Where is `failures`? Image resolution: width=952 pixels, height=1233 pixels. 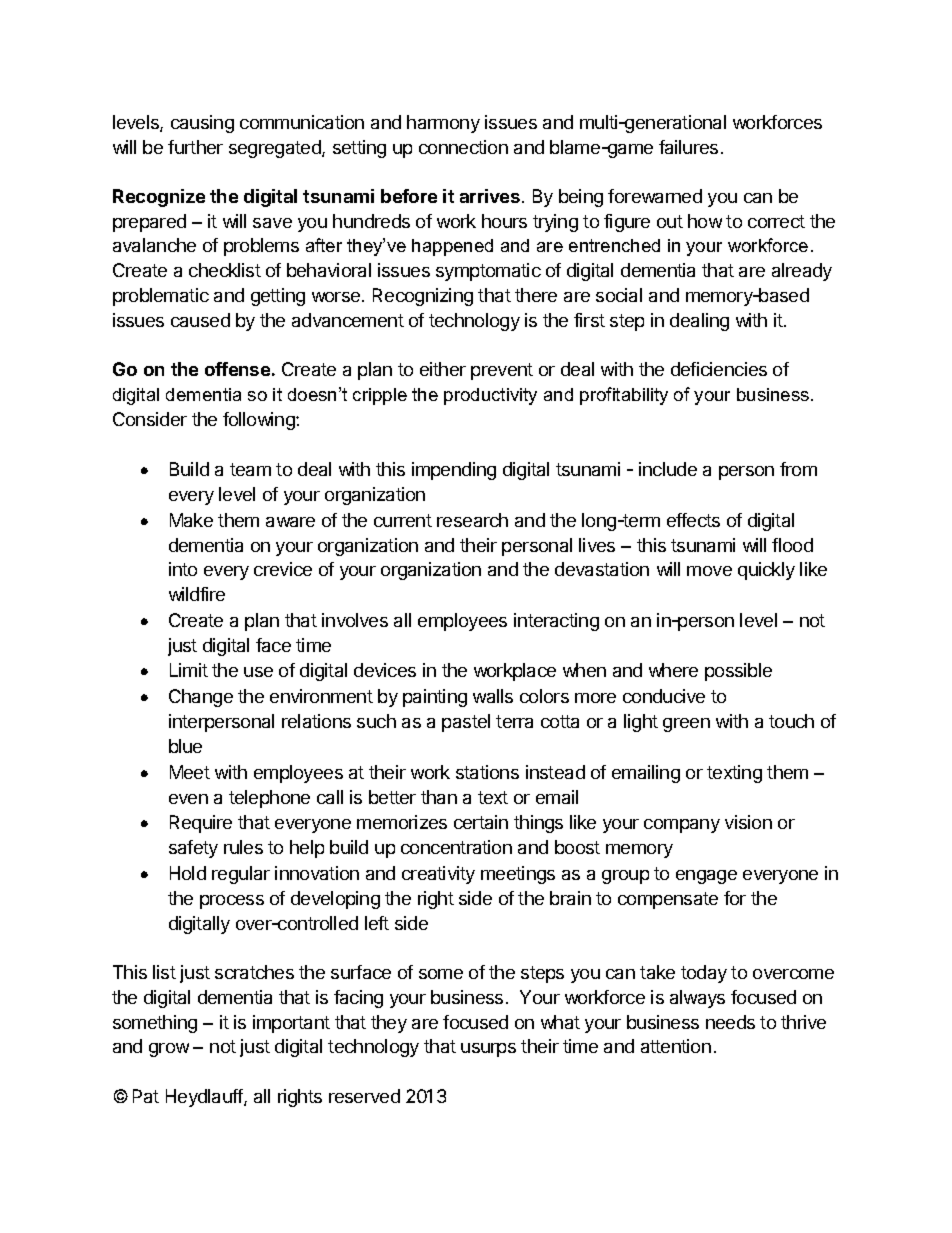 failures is located at coordinates (688, 147).
